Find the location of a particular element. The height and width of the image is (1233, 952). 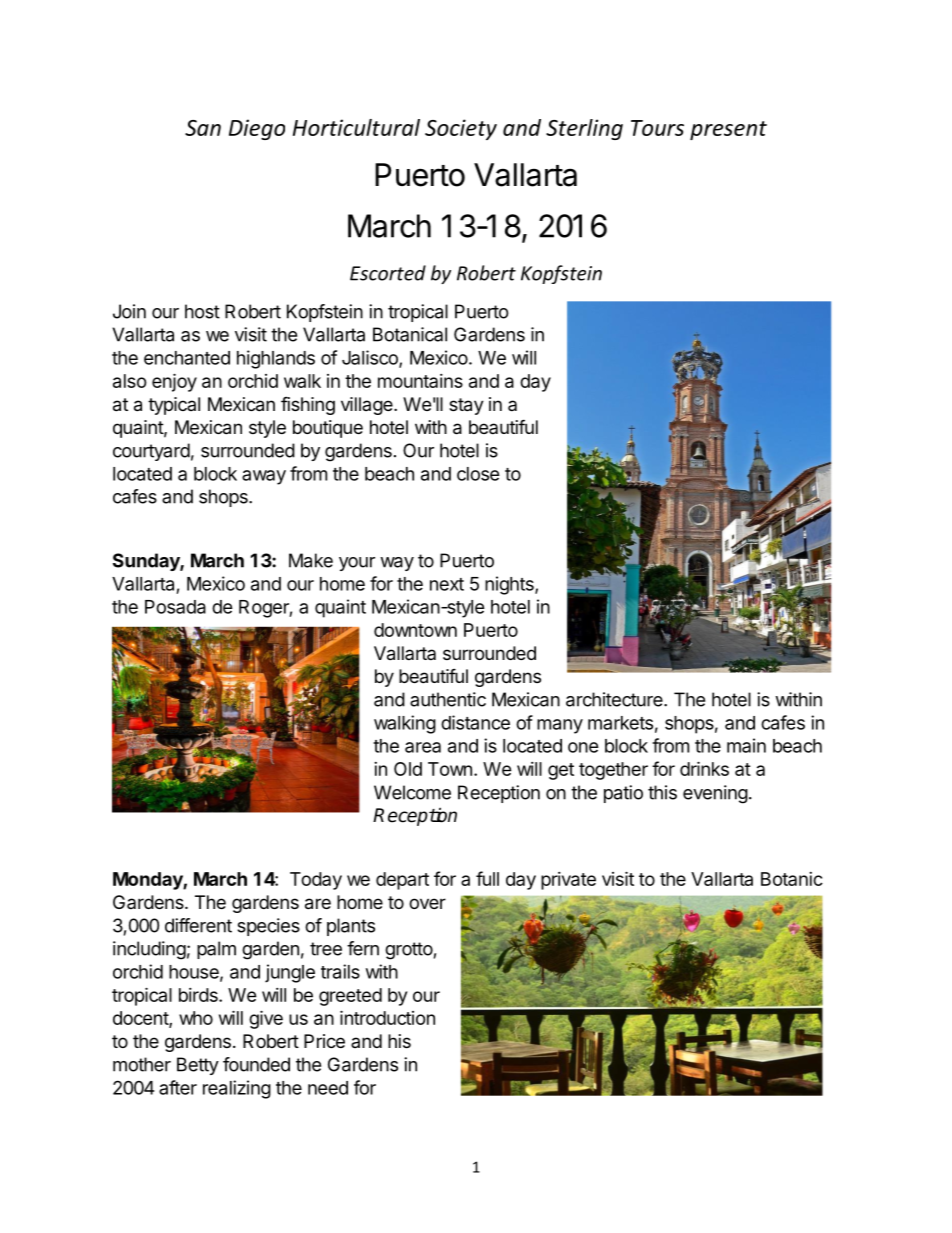

area is located at coordinates (423, 747).
